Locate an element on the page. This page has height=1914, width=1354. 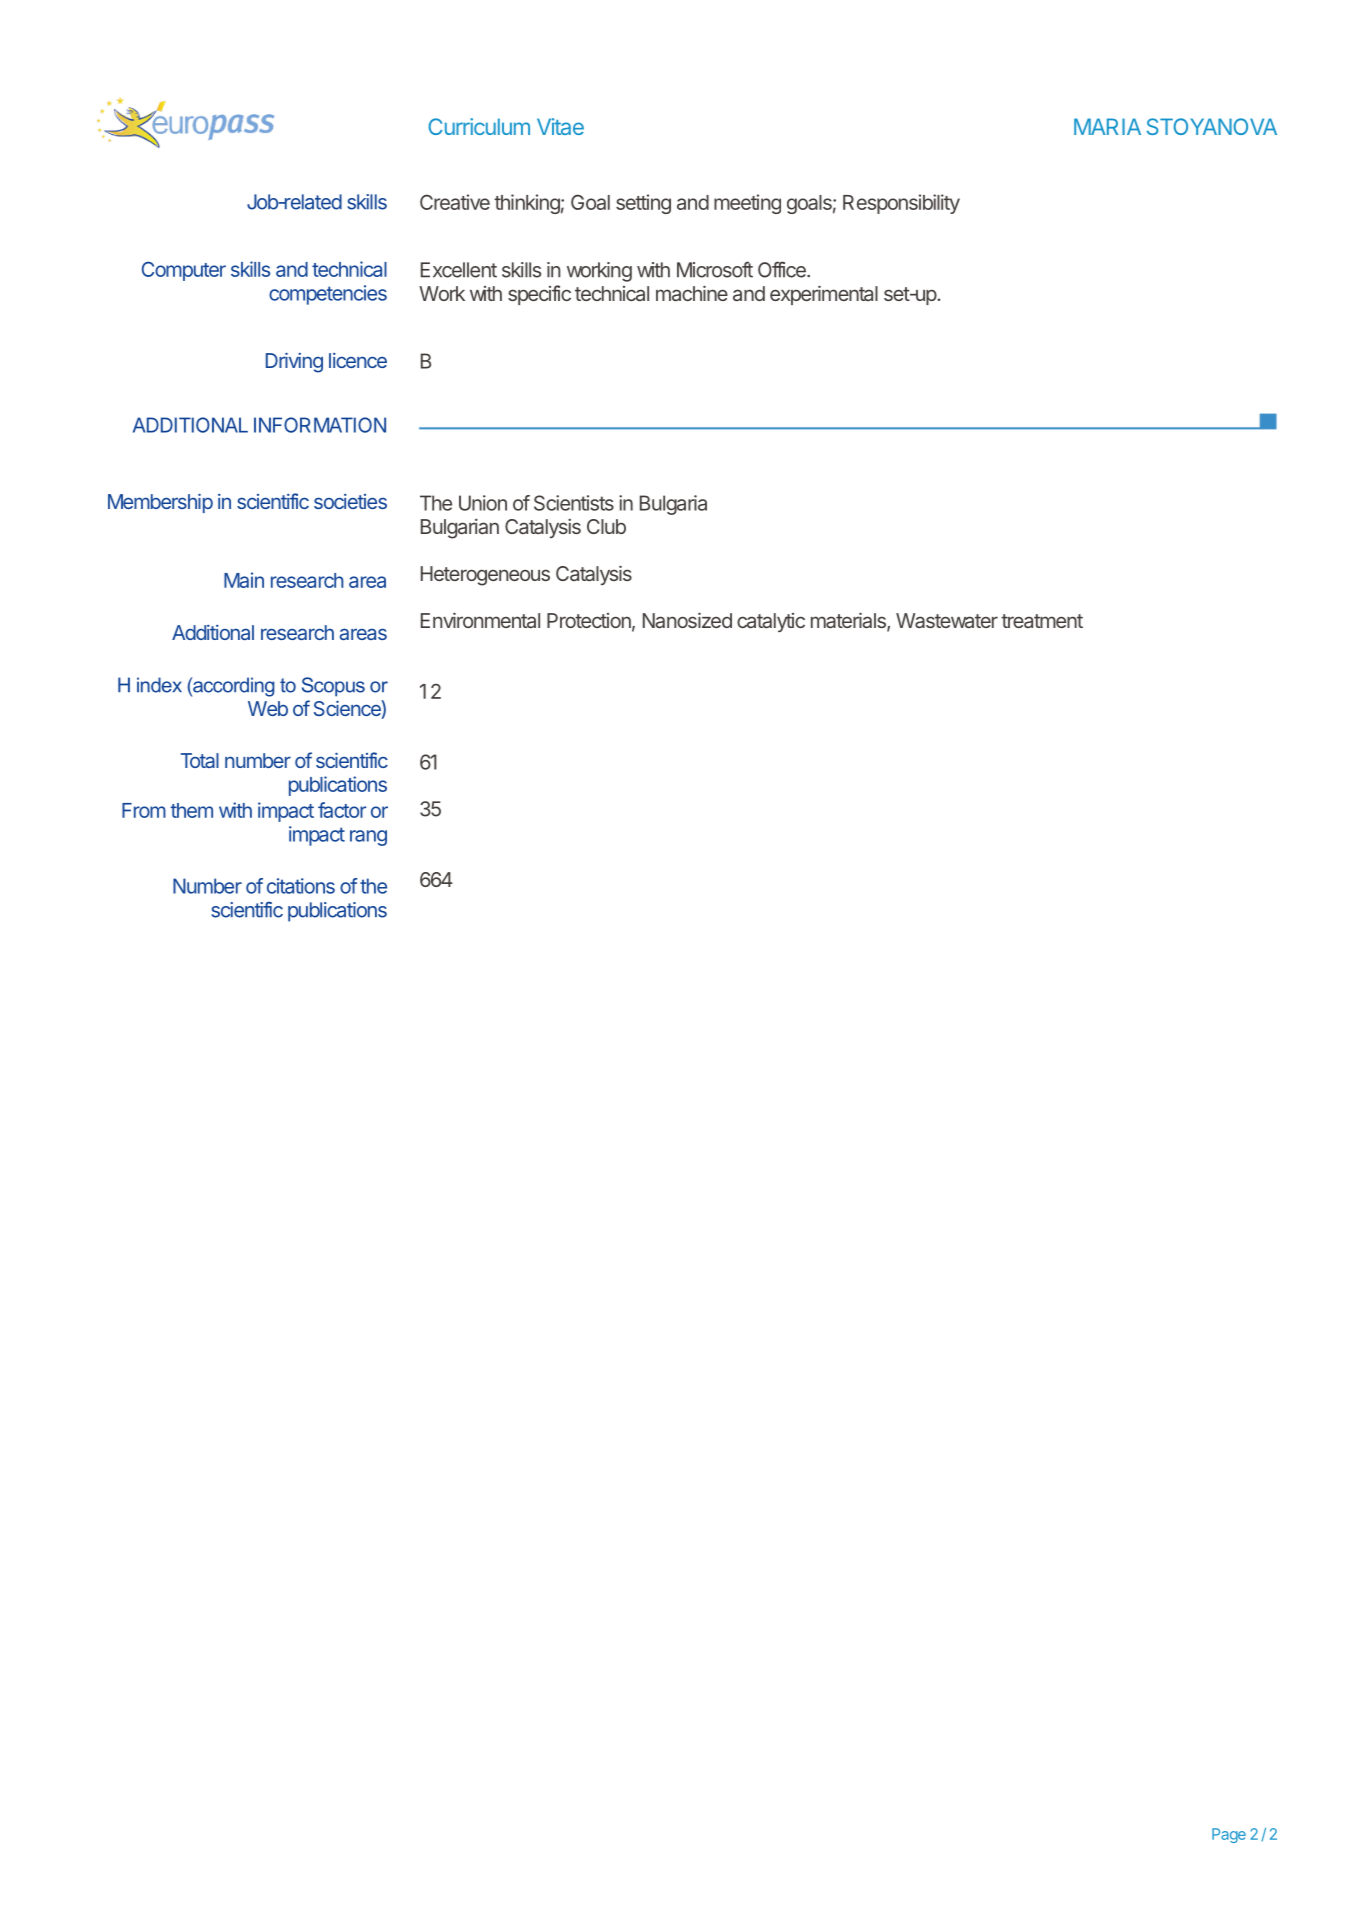
factor is located at coordinates (342, 810).
